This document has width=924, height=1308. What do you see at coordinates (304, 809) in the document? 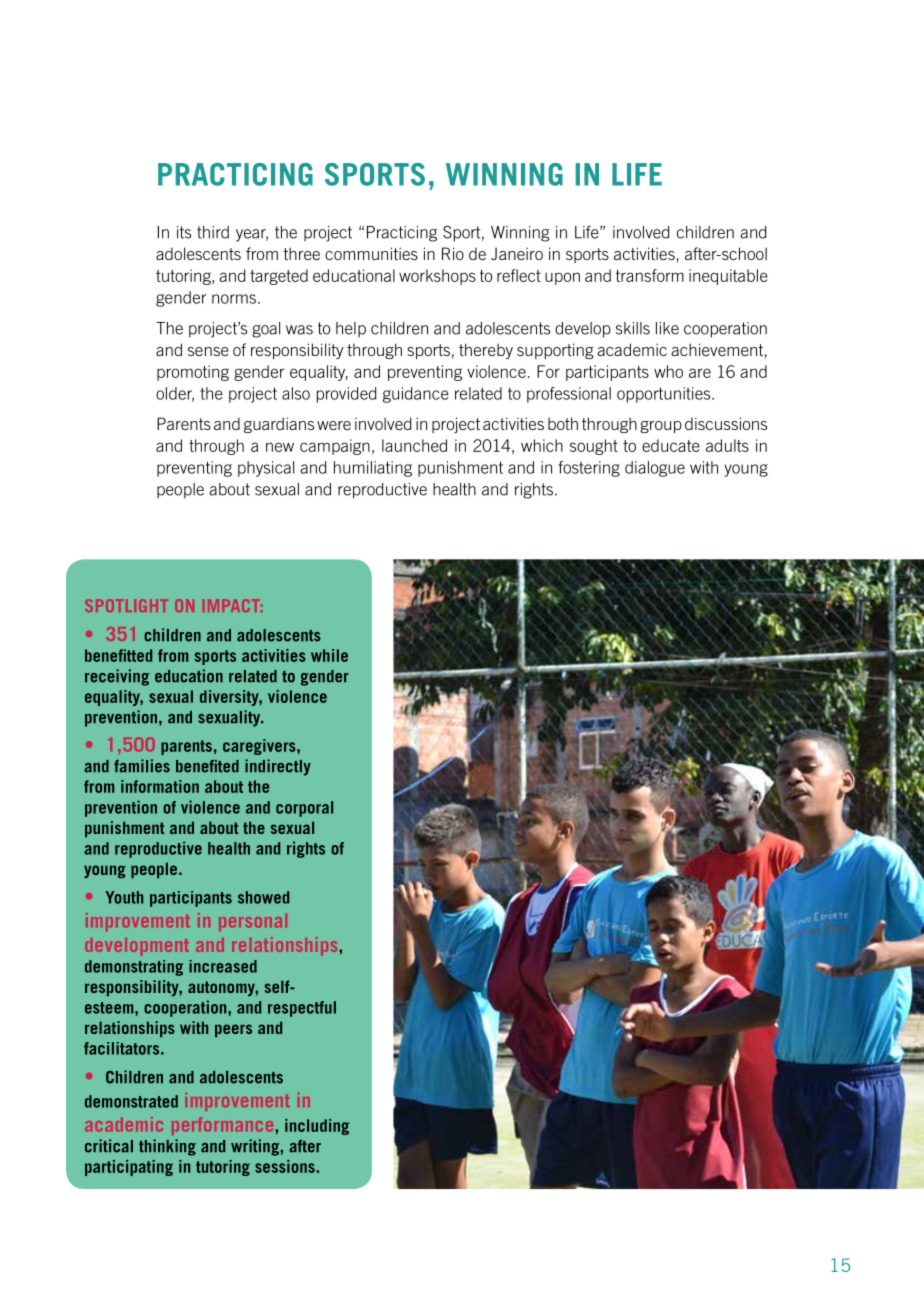
I see `corporal` at bounding box center [304, 809].
